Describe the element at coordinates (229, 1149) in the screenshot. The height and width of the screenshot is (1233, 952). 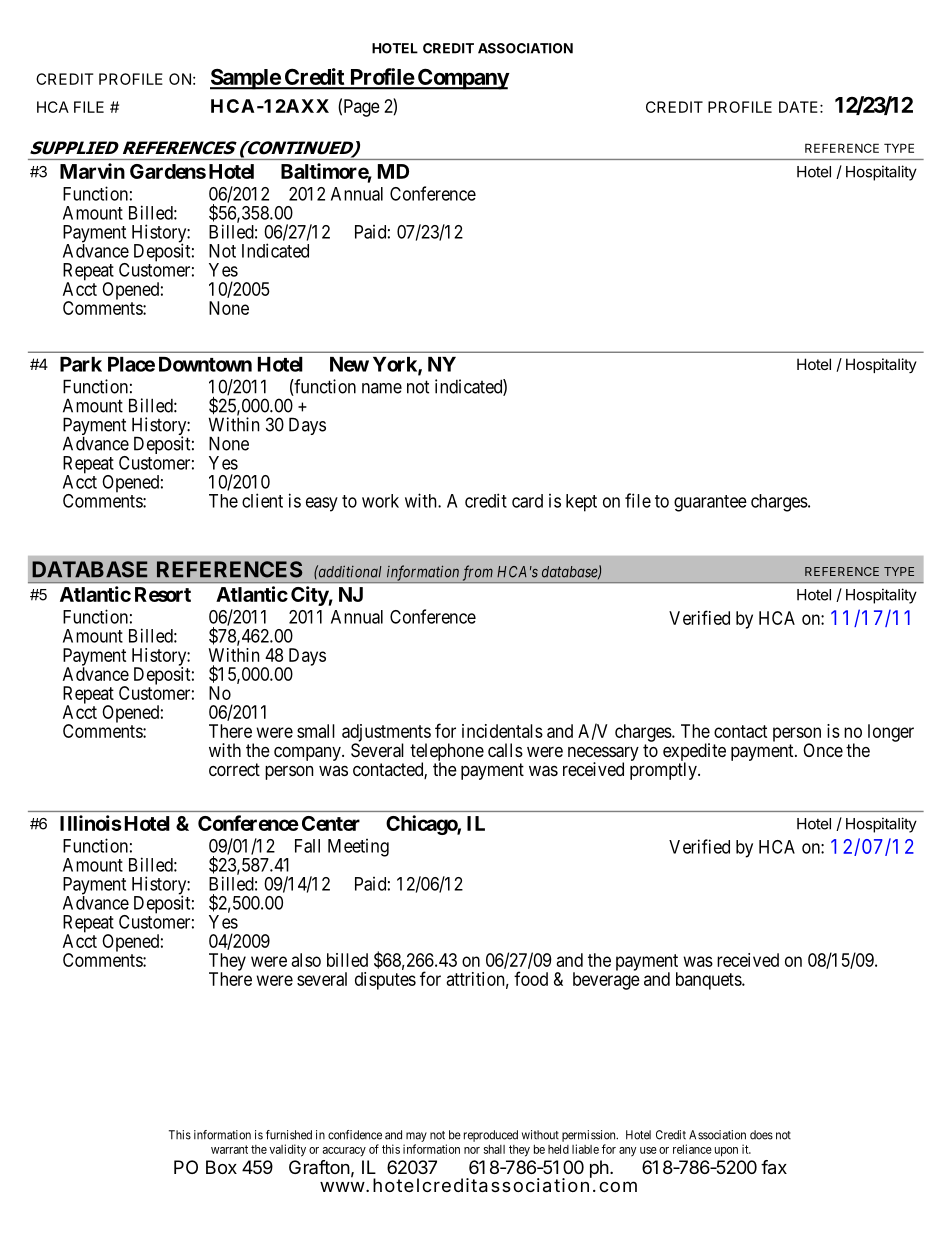
I see `warrant` at that location.
